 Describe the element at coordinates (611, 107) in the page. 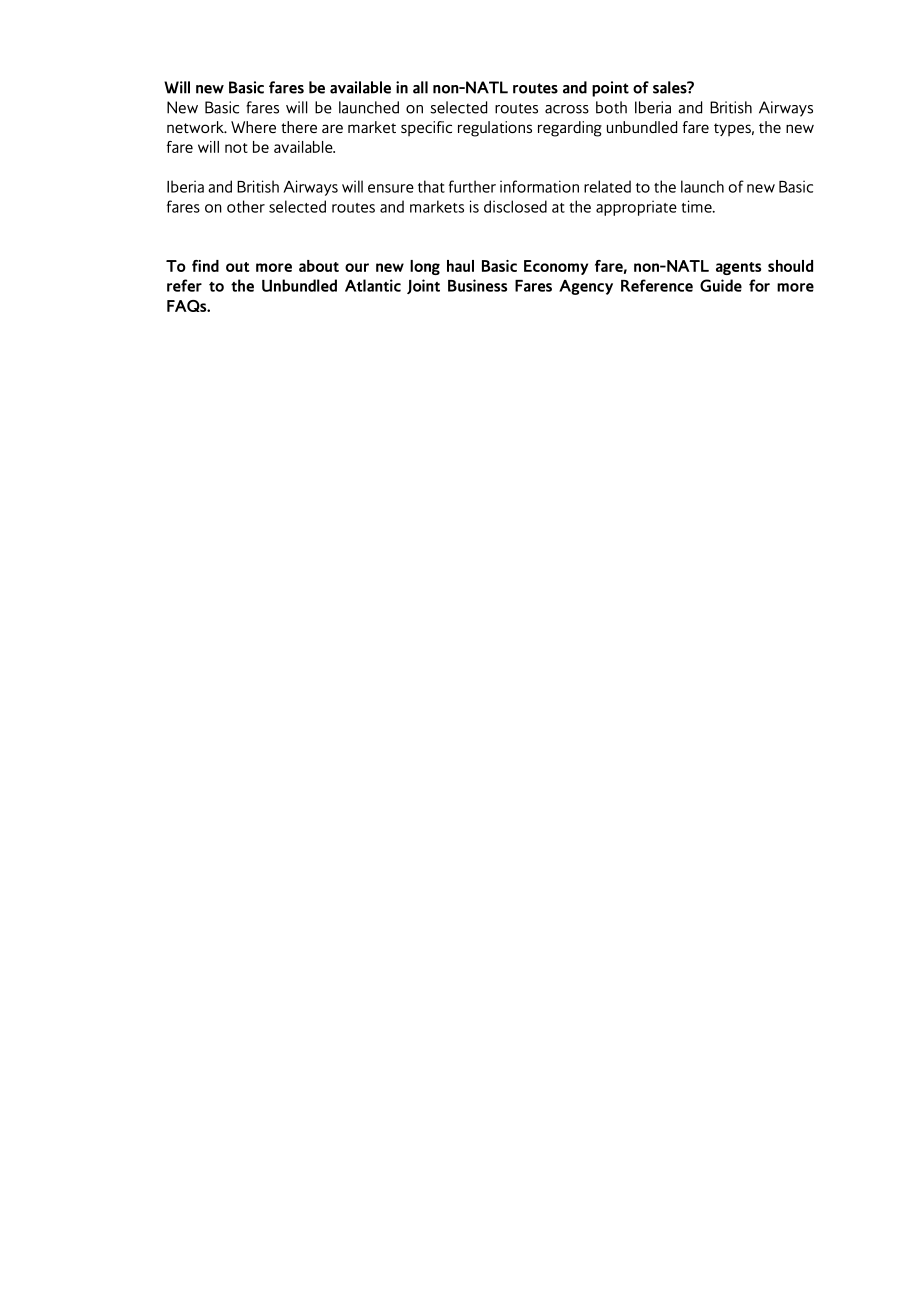

I see `both` at that location.
